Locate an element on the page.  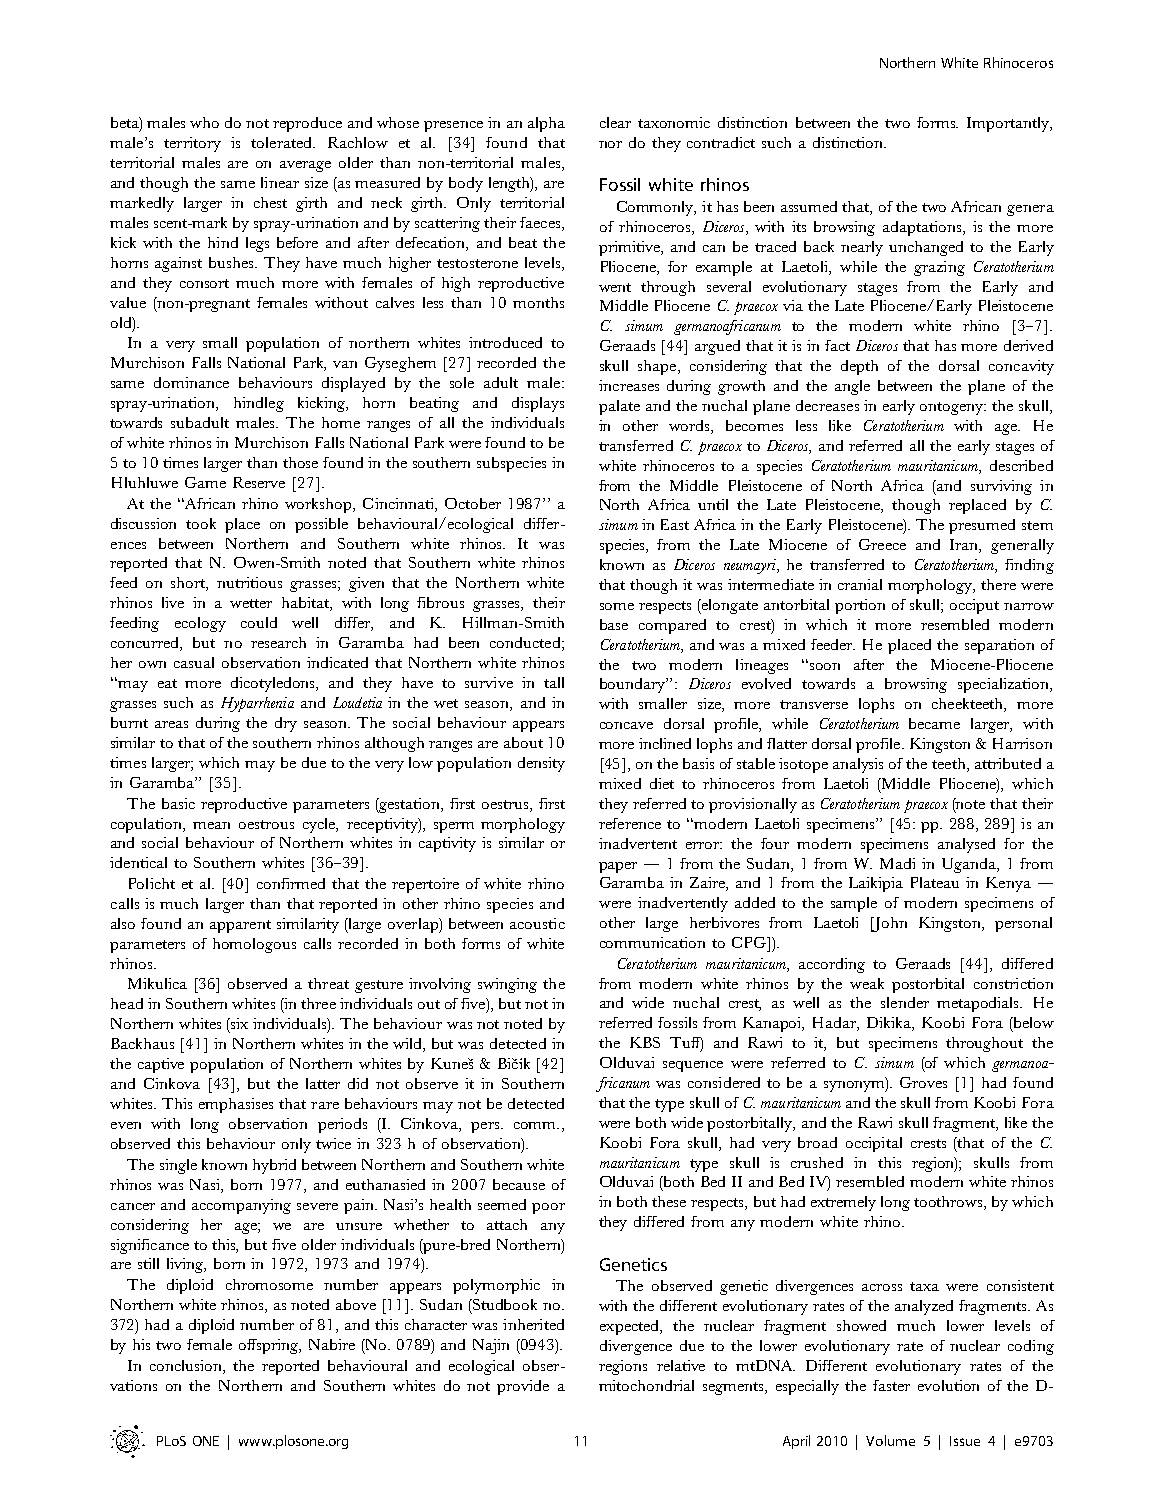
adaptations is located at coordinates (923, 228).
